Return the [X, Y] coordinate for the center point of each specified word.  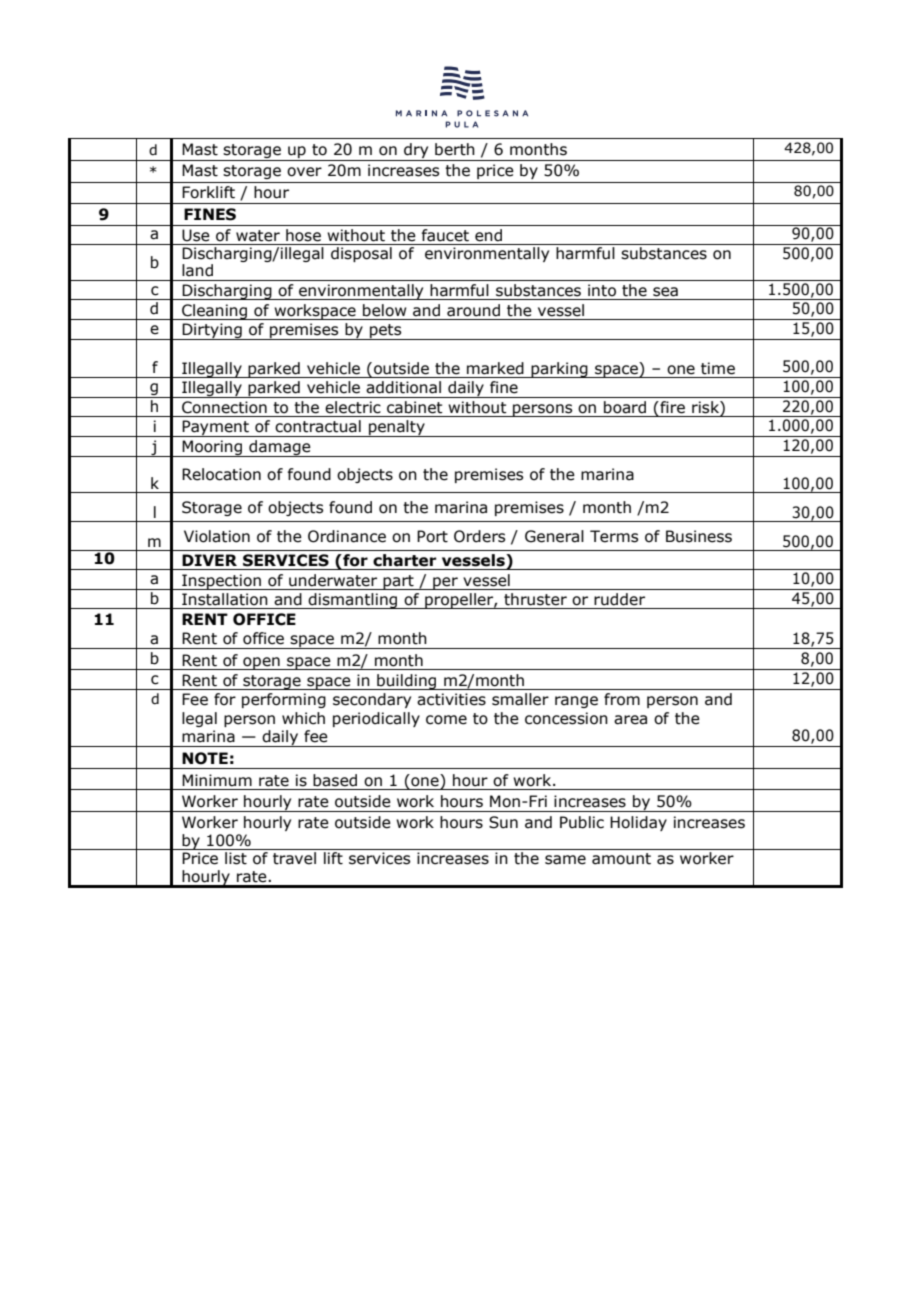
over [304, 172]
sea [665, 292]
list [236, 858]
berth [455, 149]
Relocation [221, 474]
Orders [479, 536]
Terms [614, 536]
